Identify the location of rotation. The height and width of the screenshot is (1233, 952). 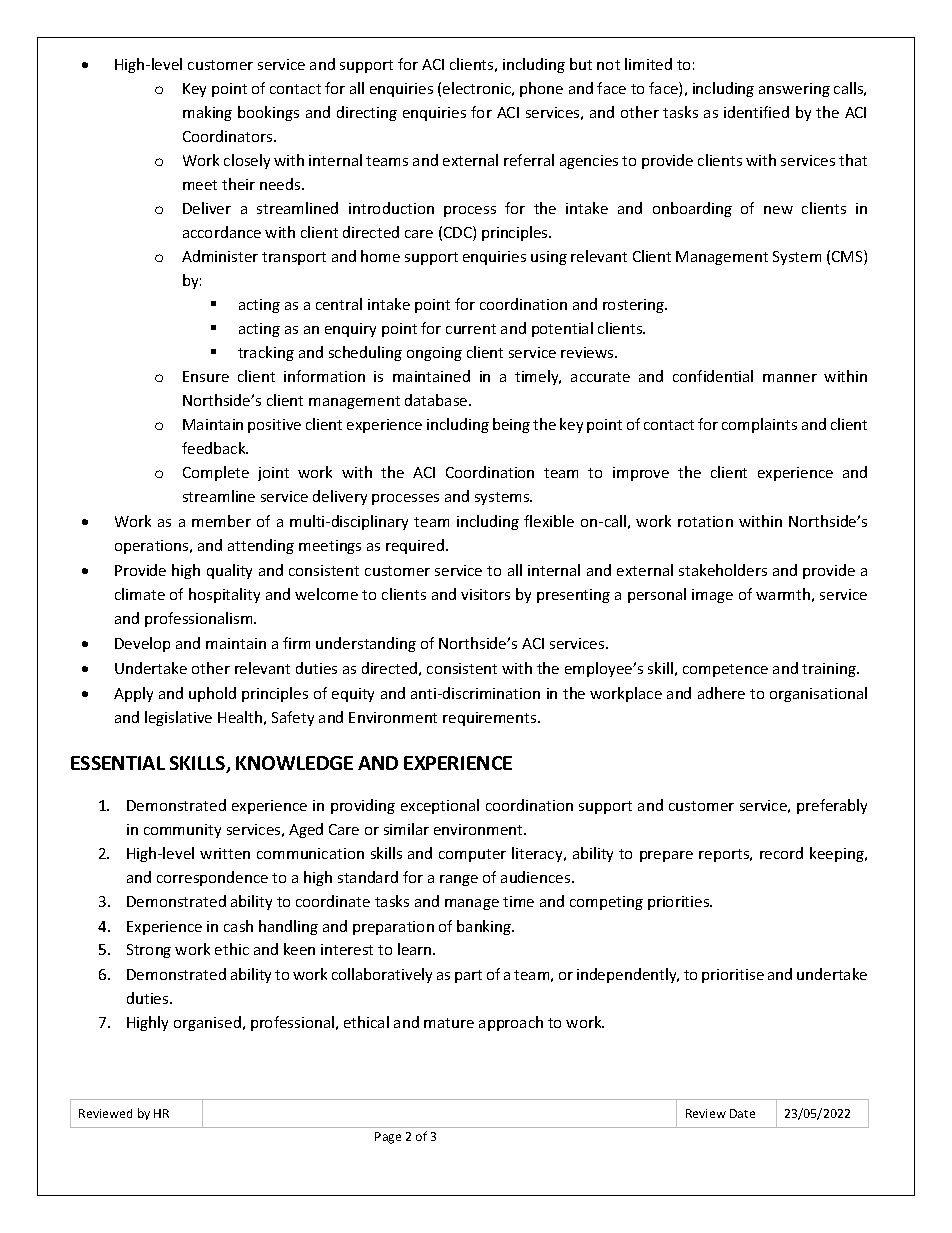
(705, 521).
